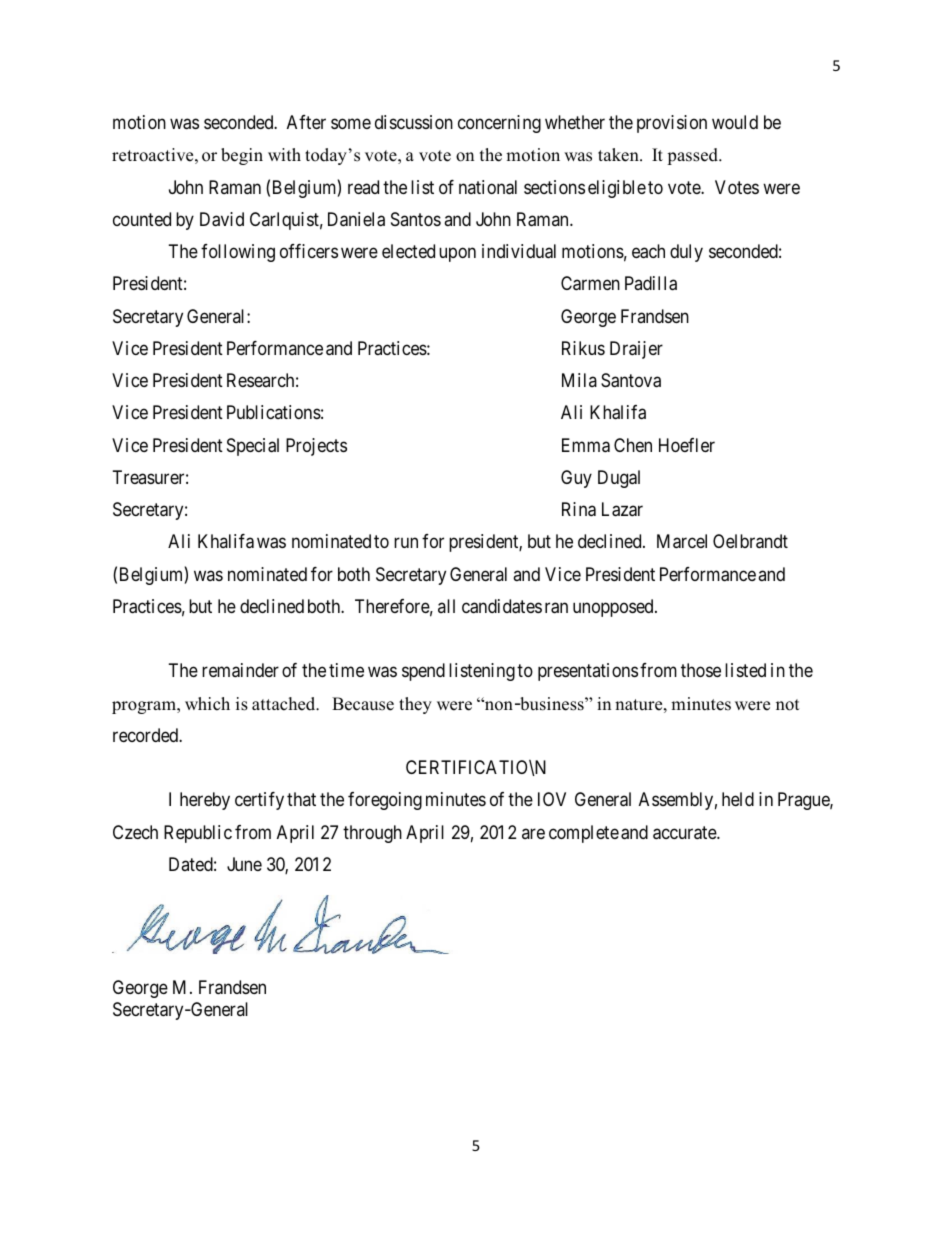 This image has height=1233, width=952. I want to click on run, so click(406, 543).
